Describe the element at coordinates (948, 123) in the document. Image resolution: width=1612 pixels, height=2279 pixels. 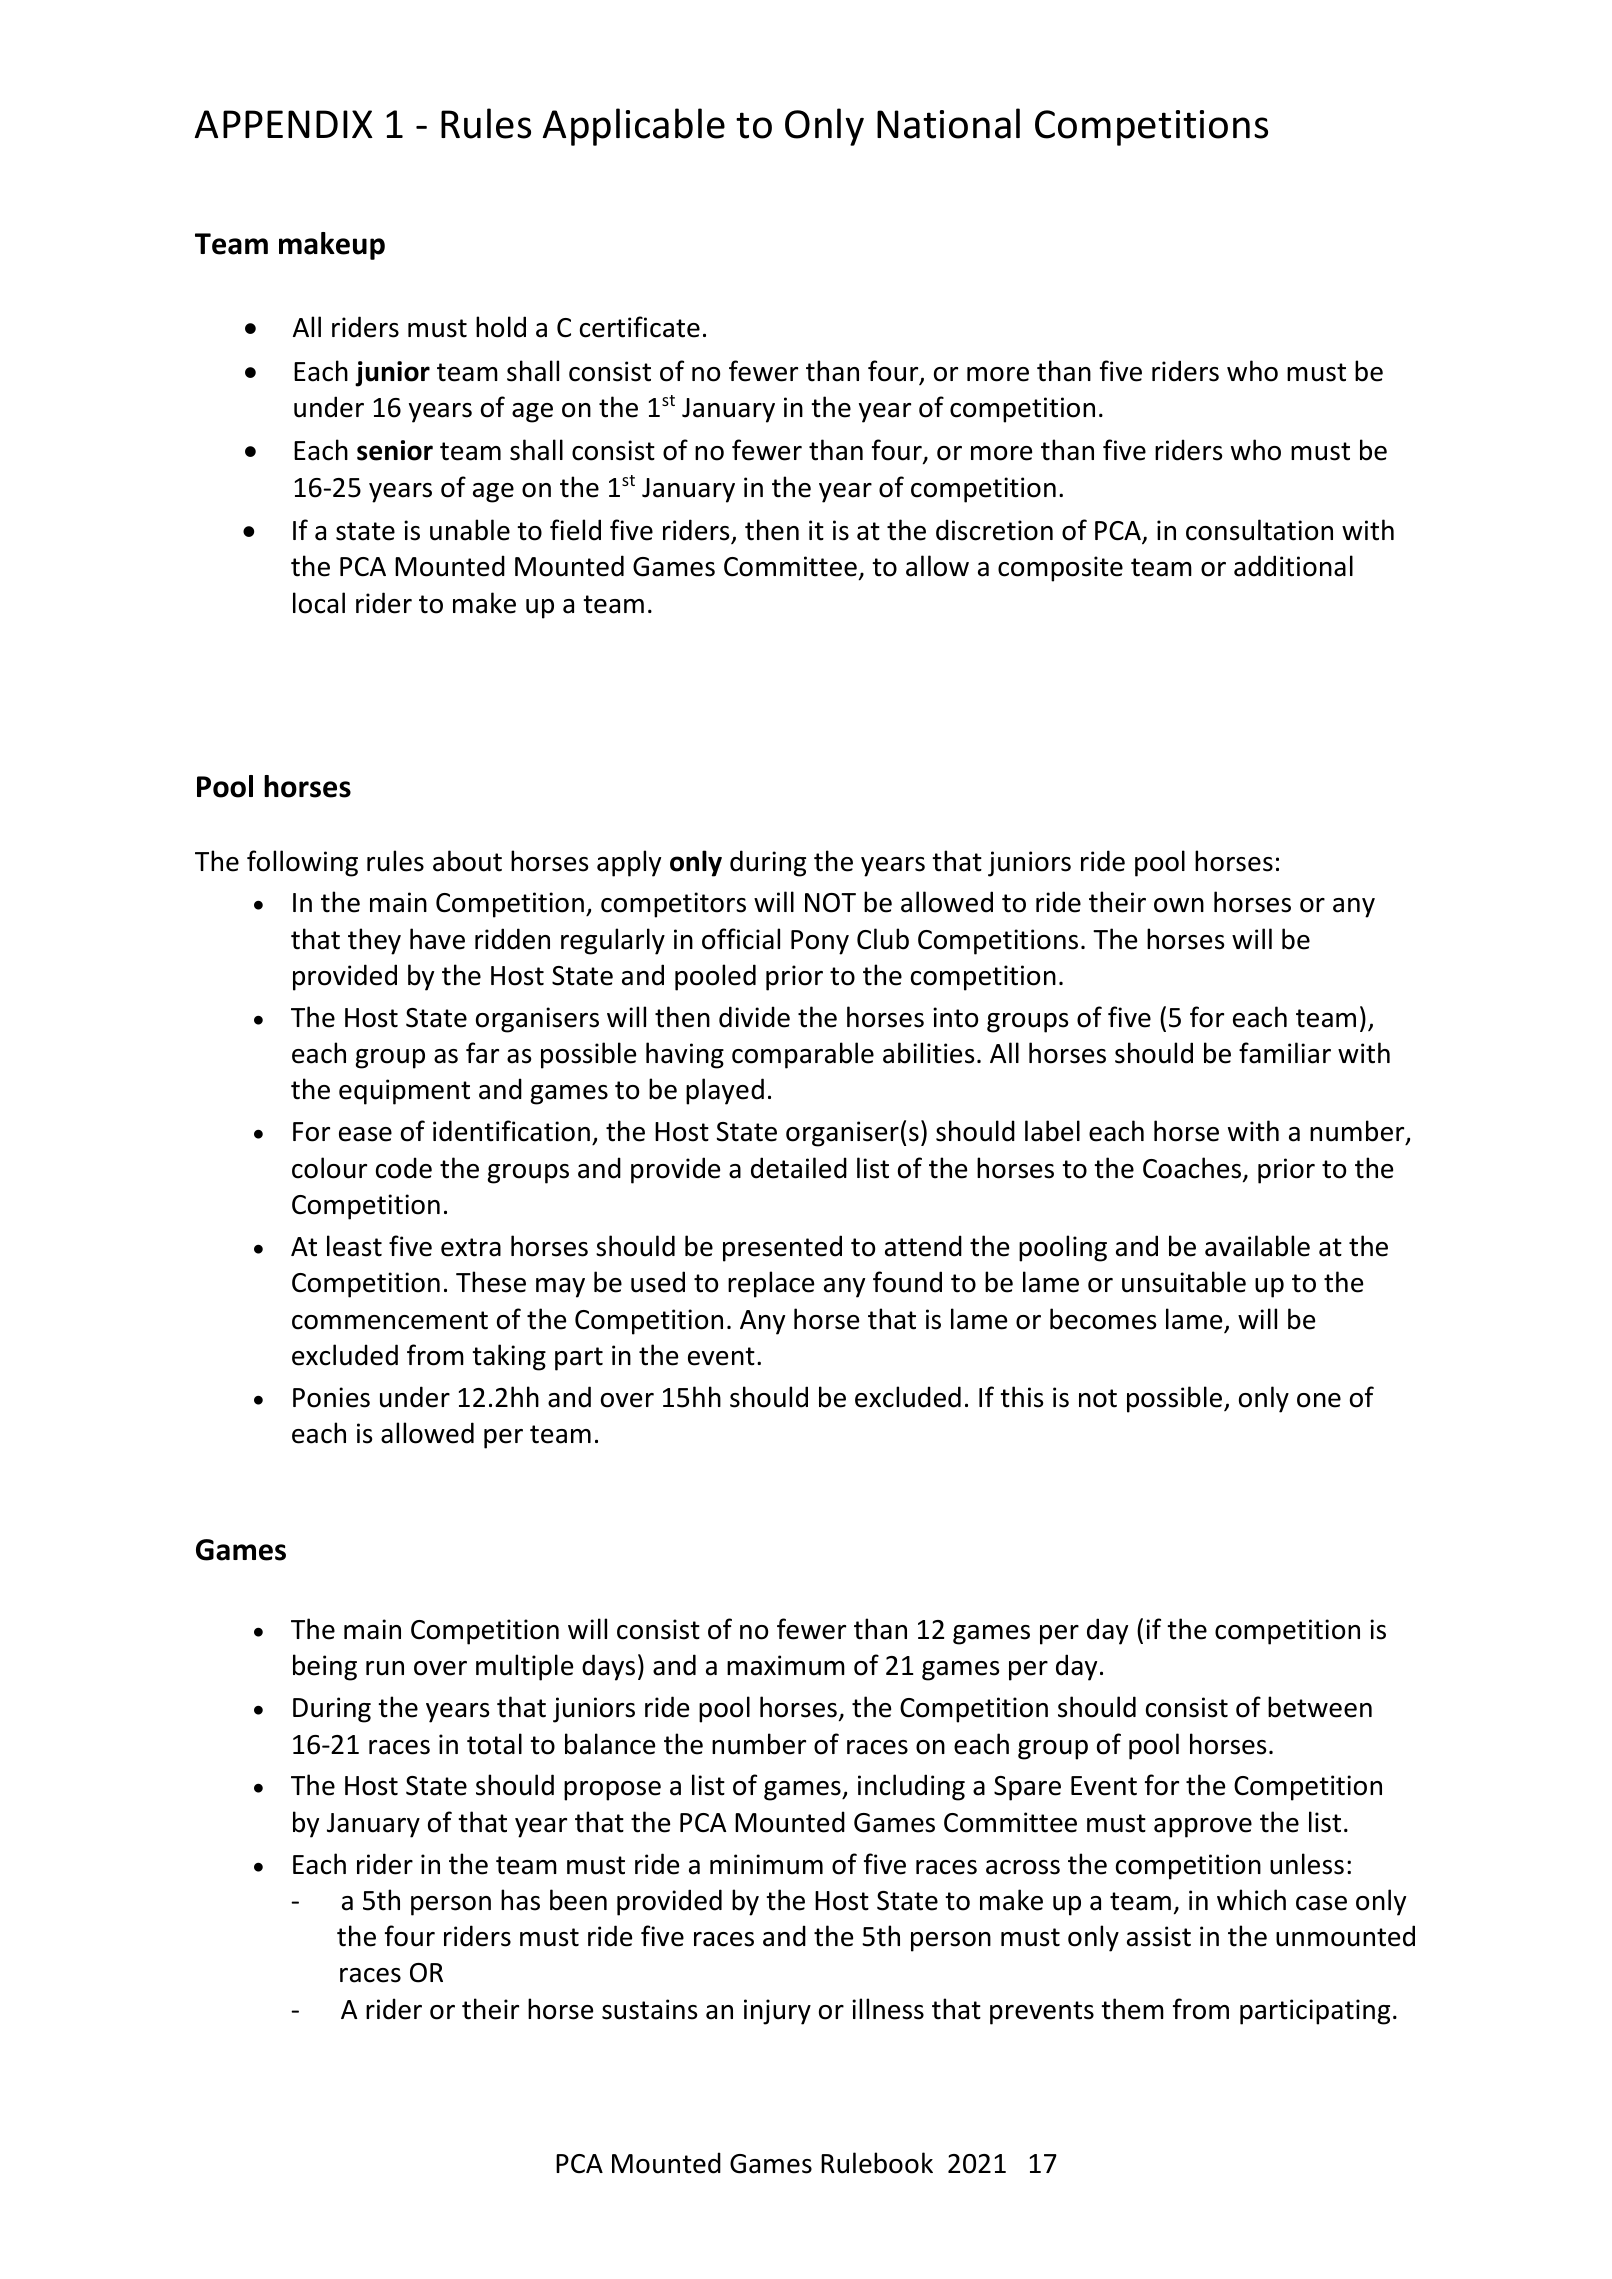
I see `National` at that location.
